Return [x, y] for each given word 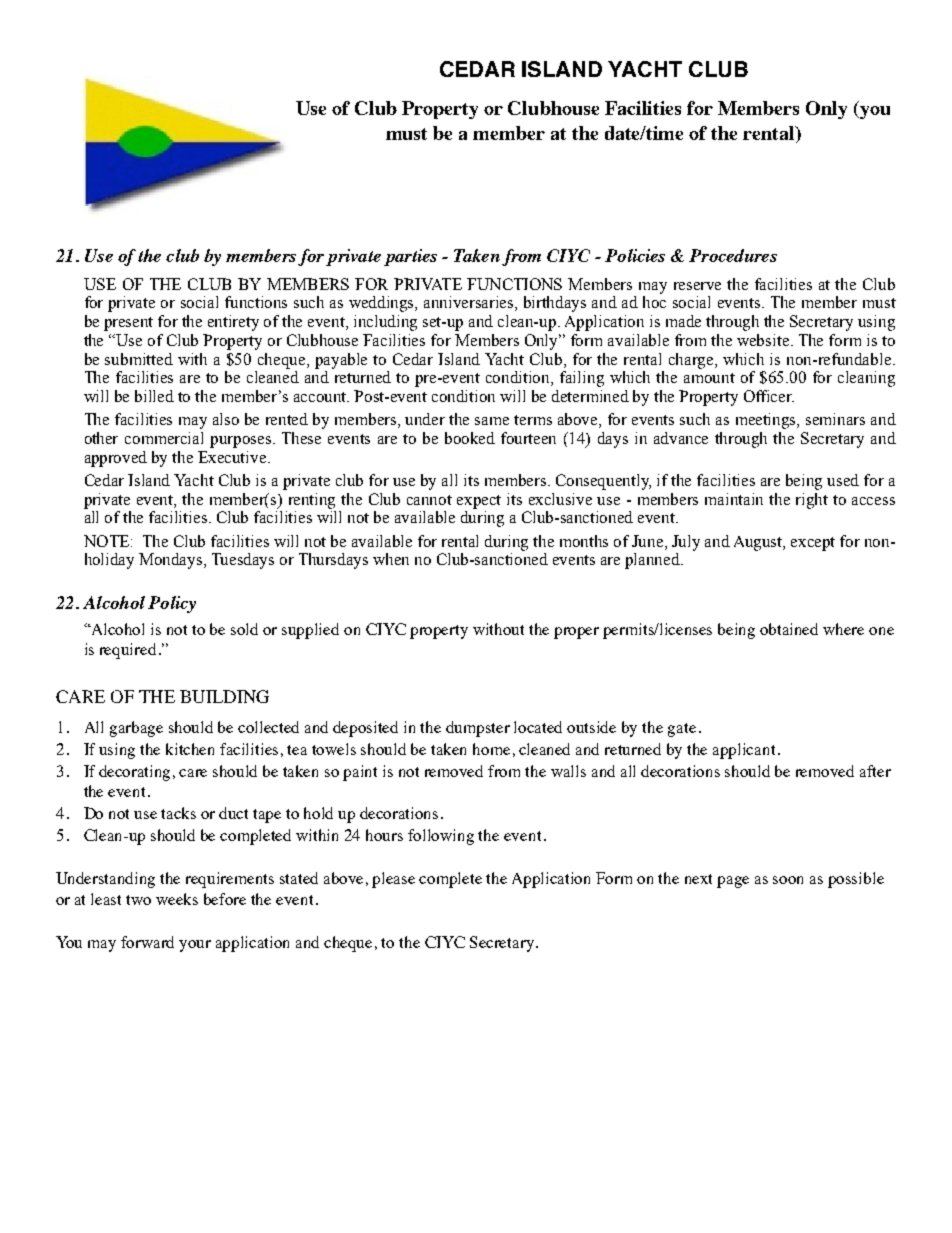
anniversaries [470, 303]
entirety [233, 323]
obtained [789, 629]
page [733, 882]
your [195, 946]
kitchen [190, 749]
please [393, 880]
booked [470, 438]
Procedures [733, 255]
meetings [767, 421]
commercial [164, 438]
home [491, 749]
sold [244, 629]
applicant [744, 751]
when [391, 559]
